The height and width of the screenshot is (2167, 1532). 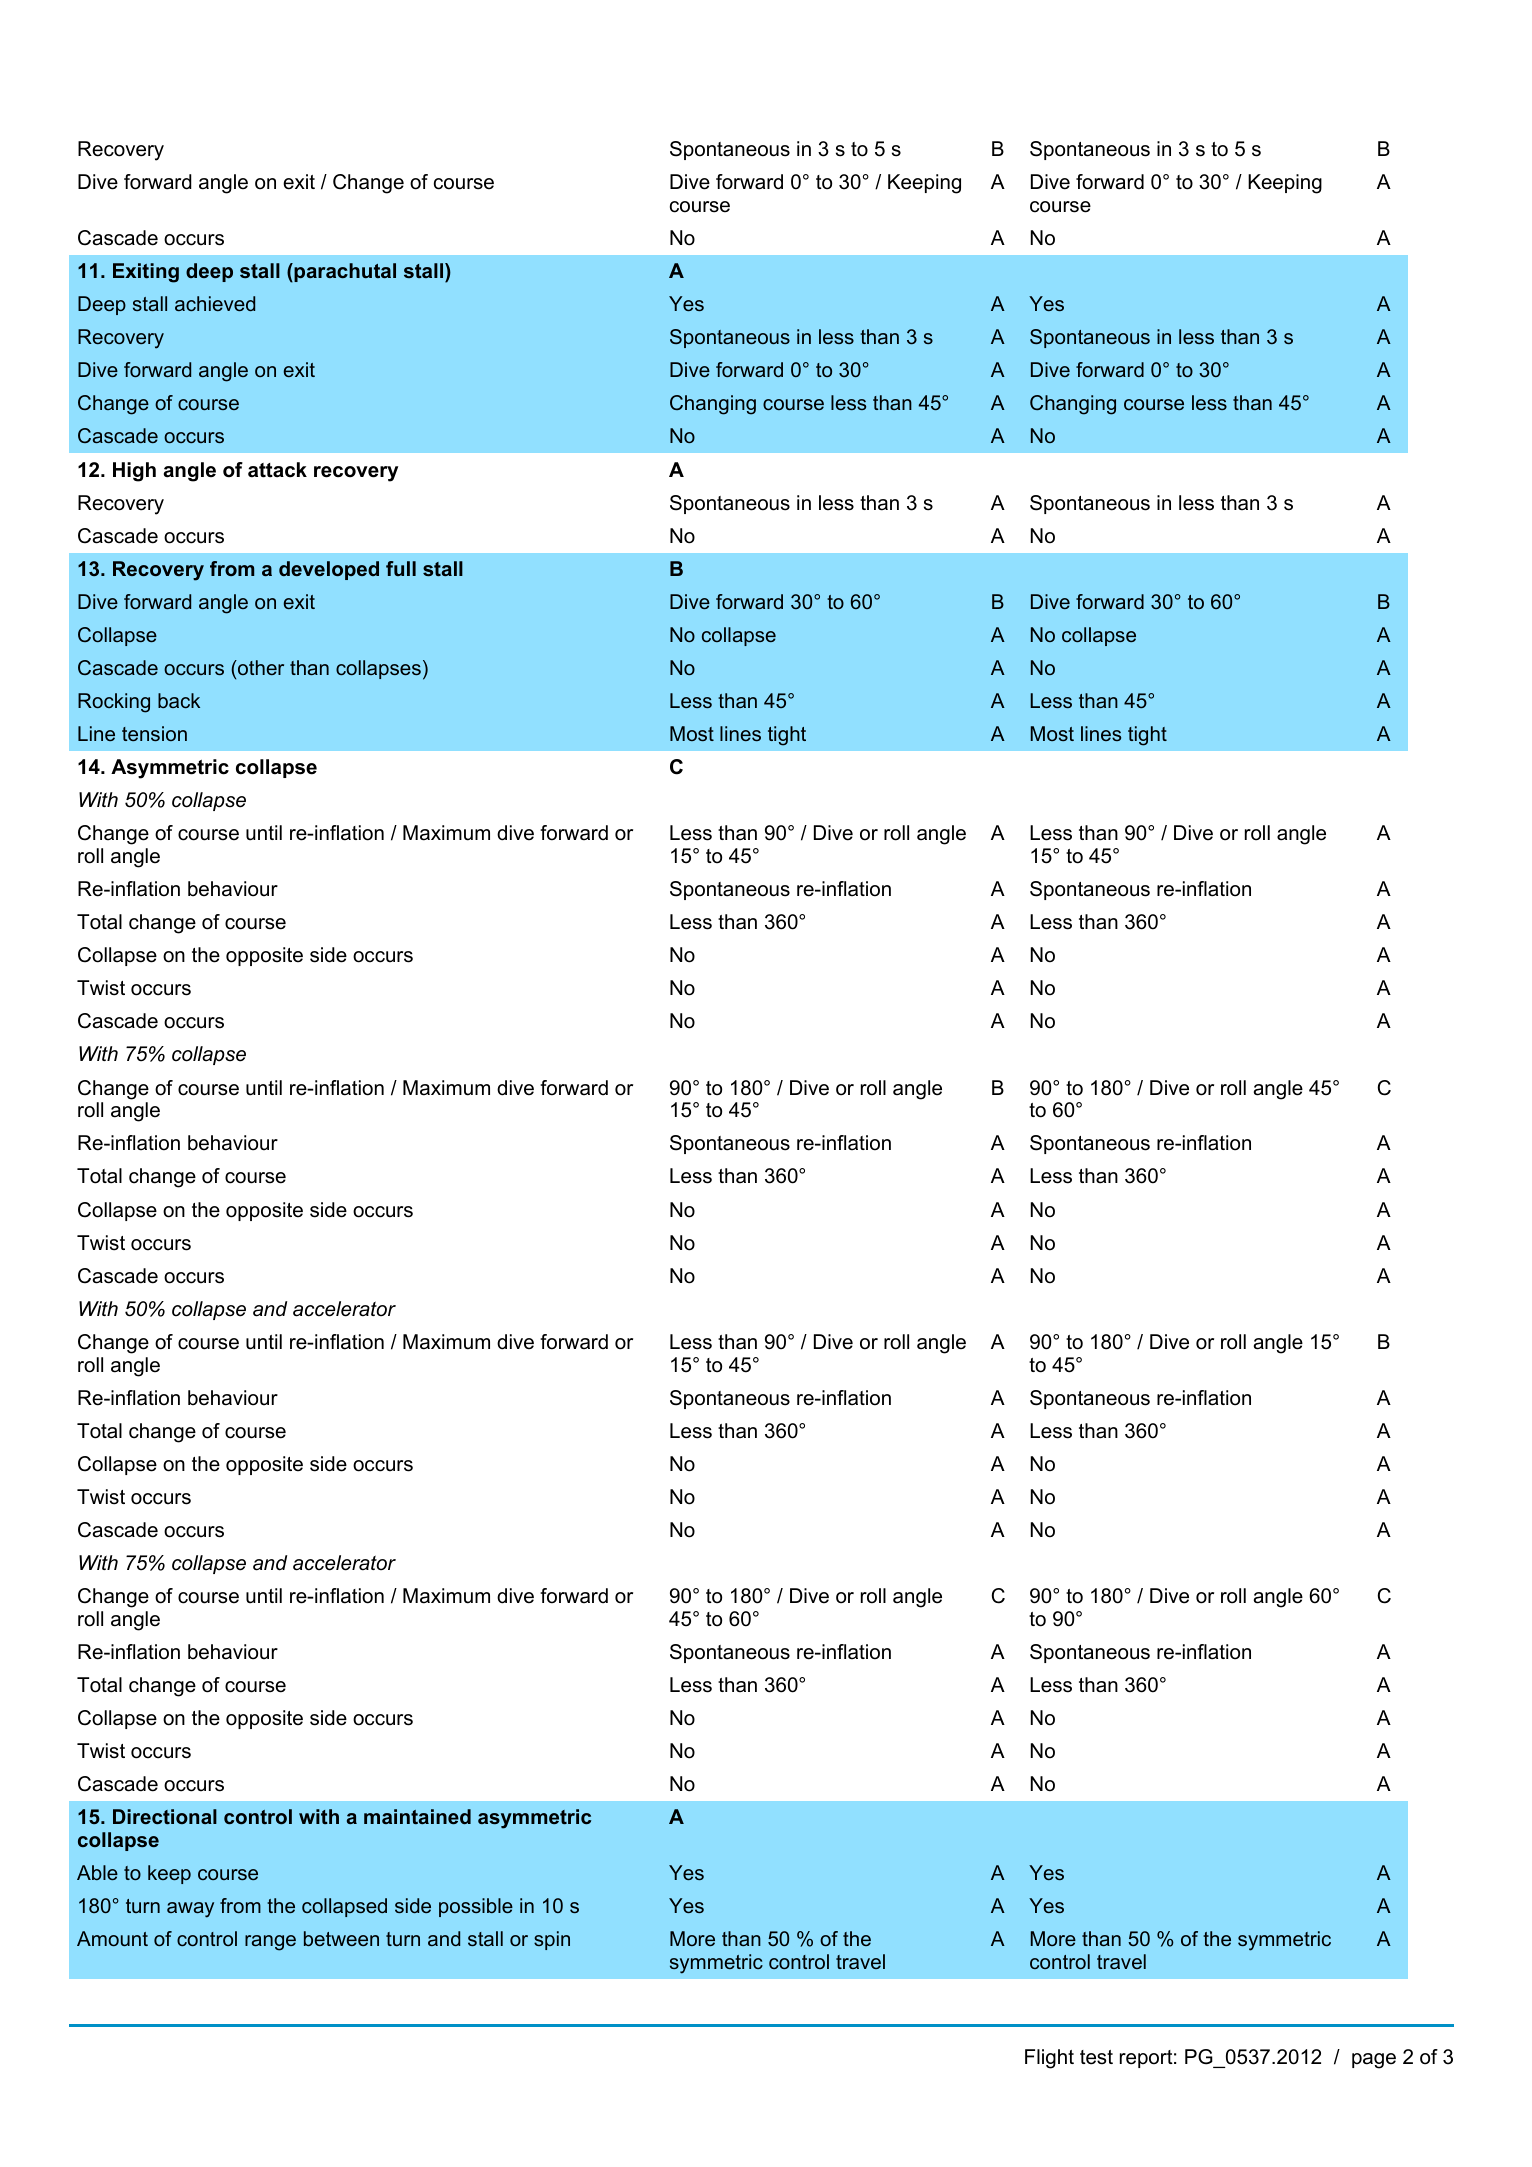 What do you see at coordinates (270, 1943) in the screenshot?
I see `range` at bounding box center [270, 1943].
